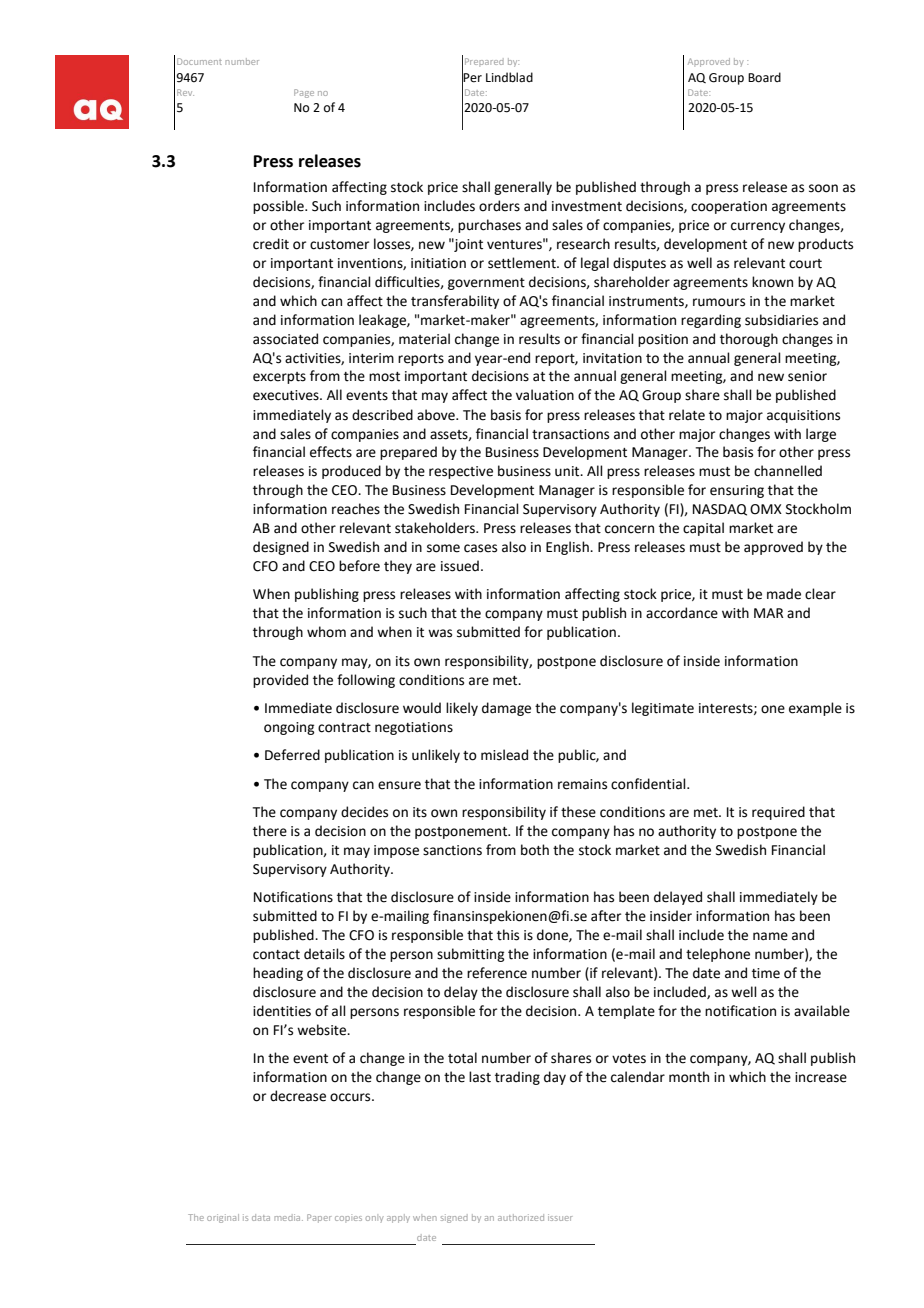 The width and height of the image is (924, 1308). What do you see at coordinates (280, 681) in the image?
I see `provided` at bounding box center [280, 681].
